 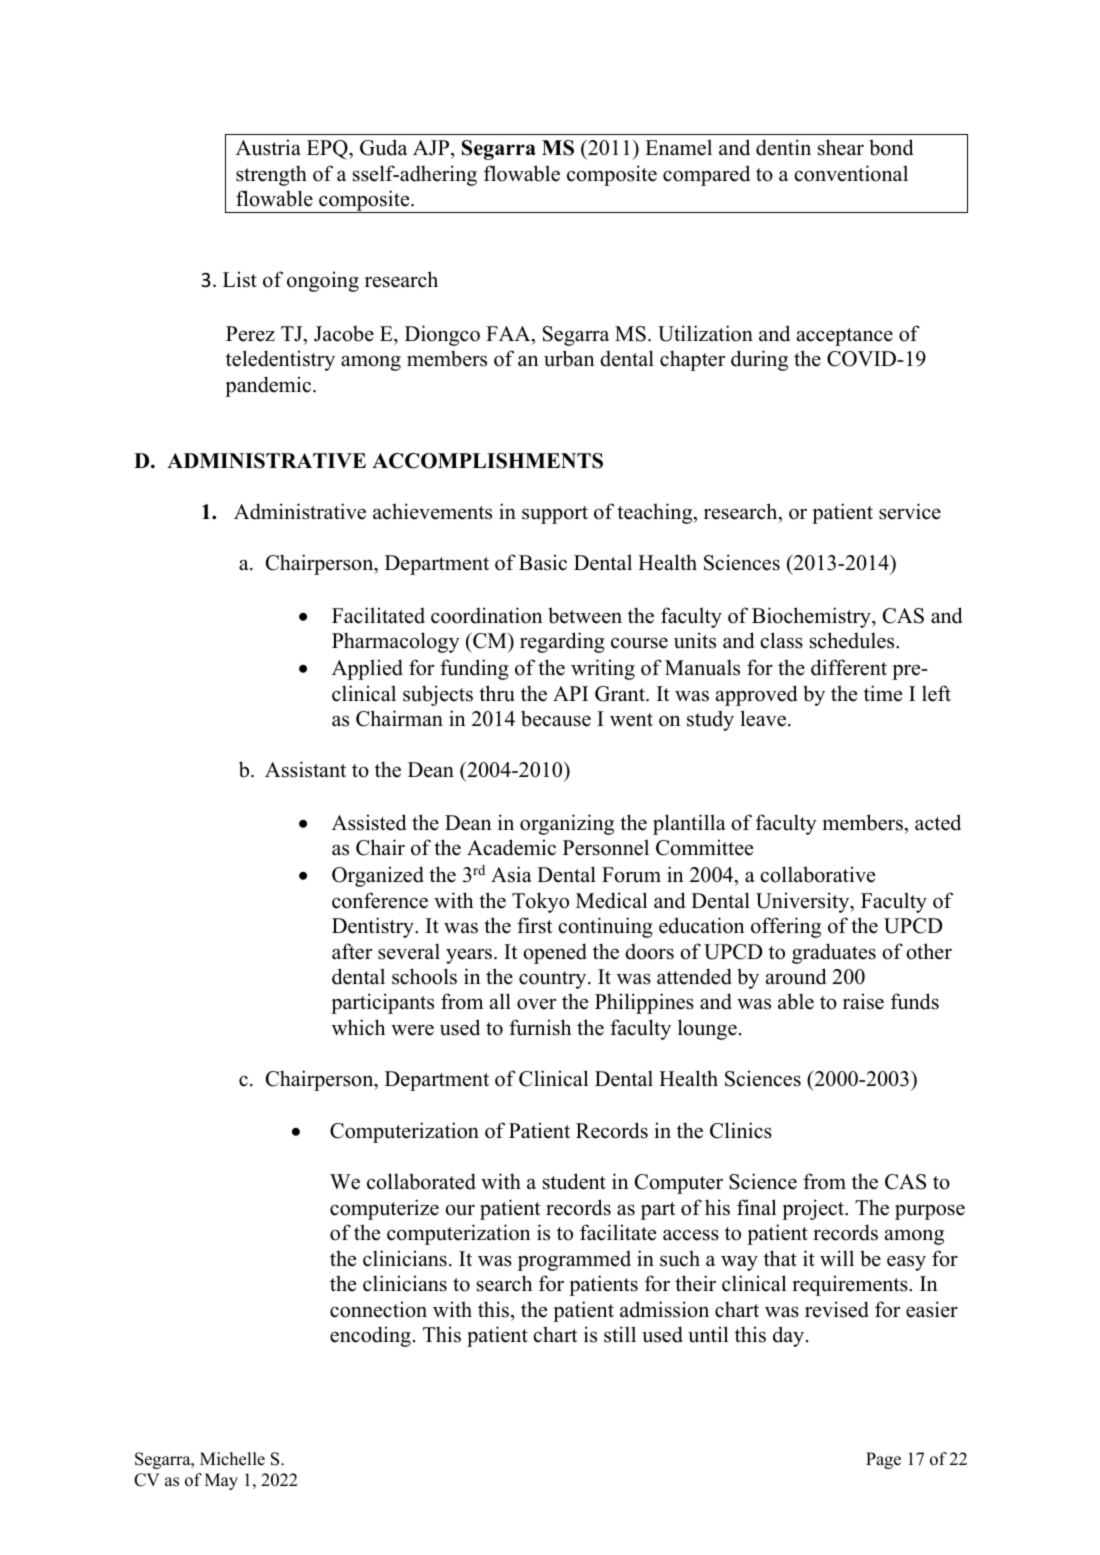 I want to click on which, so click(x=358, y=1027).
